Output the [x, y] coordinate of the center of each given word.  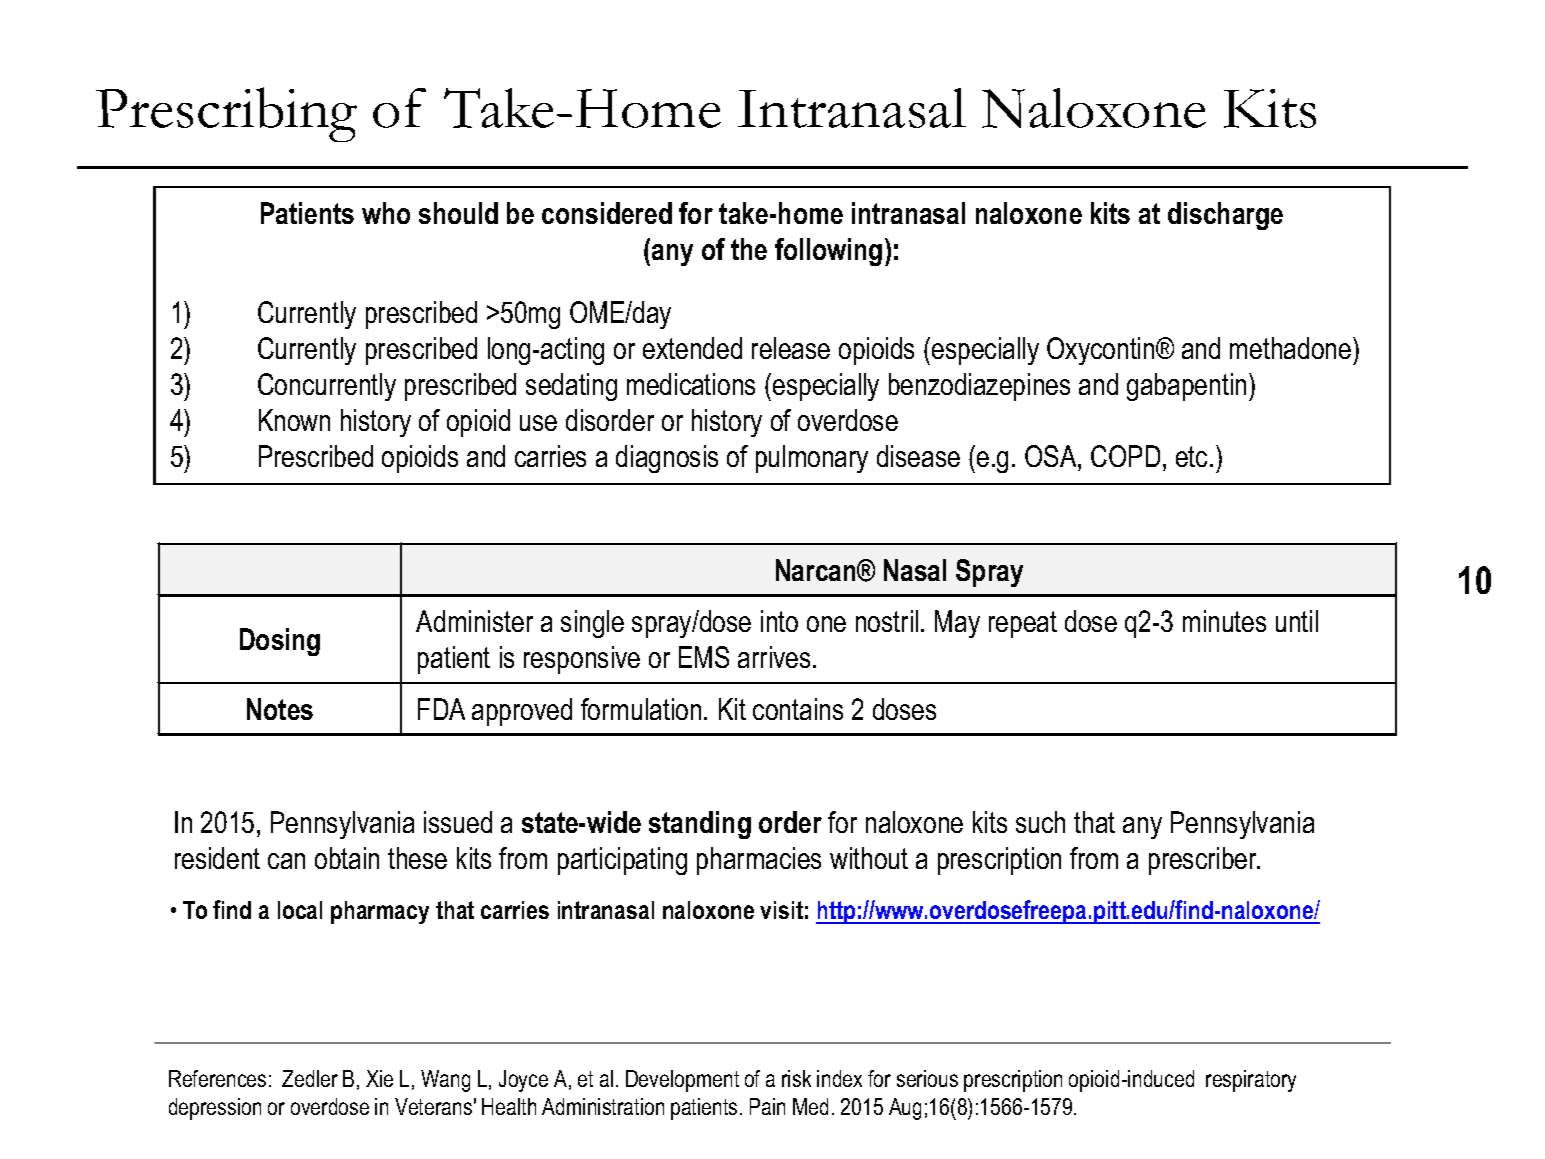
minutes [1224, 621]
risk [796, 1078]
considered [607, 213]
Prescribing [226, 114]
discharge [1225, 216]
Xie [379, 1078]
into [779, 621]
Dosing [280, 642]
